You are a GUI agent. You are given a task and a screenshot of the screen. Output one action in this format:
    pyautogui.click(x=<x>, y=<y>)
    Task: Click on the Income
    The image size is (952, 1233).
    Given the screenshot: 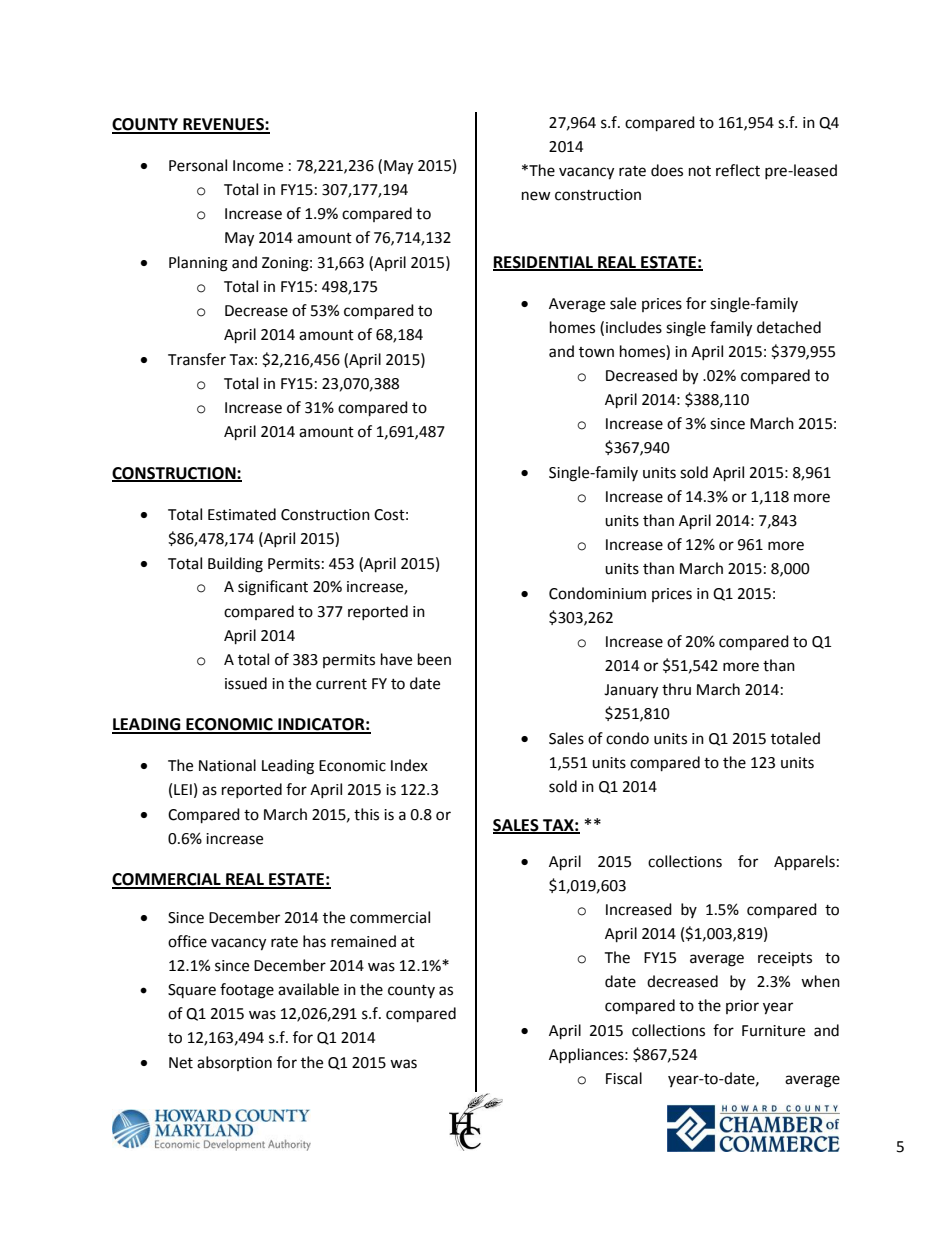 What is the action you would take?
    pyautogui.click(x=258, y=166)
